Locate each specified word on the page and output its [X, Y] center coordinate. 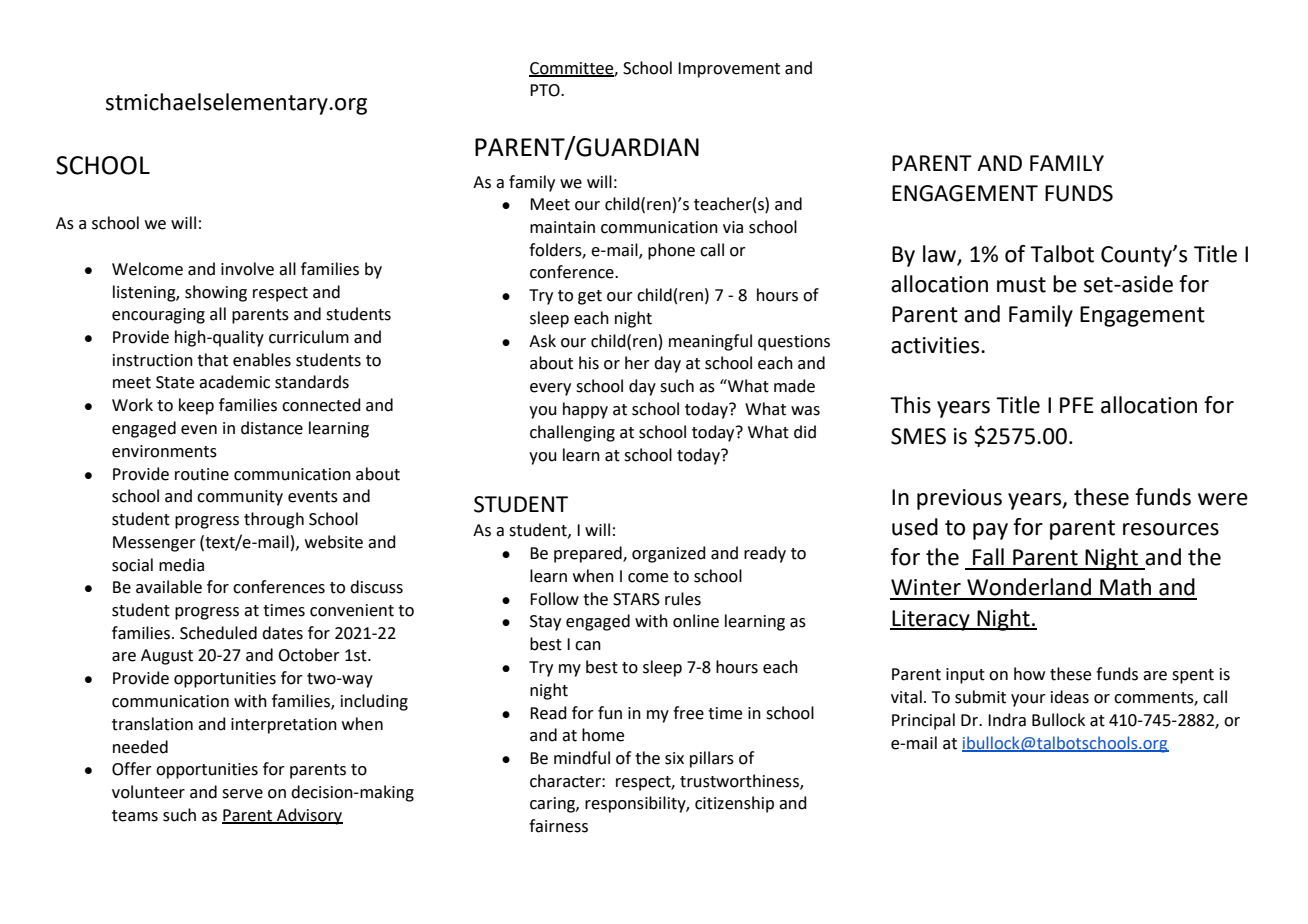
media [181, 565]
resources [1171, 529]
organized [669, 554]
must [1021, 285]
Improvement [729, 70]
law [939, 254]
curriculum [309, 337]
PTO [546, 90]
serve [242, 794]
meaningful [710, 342]
